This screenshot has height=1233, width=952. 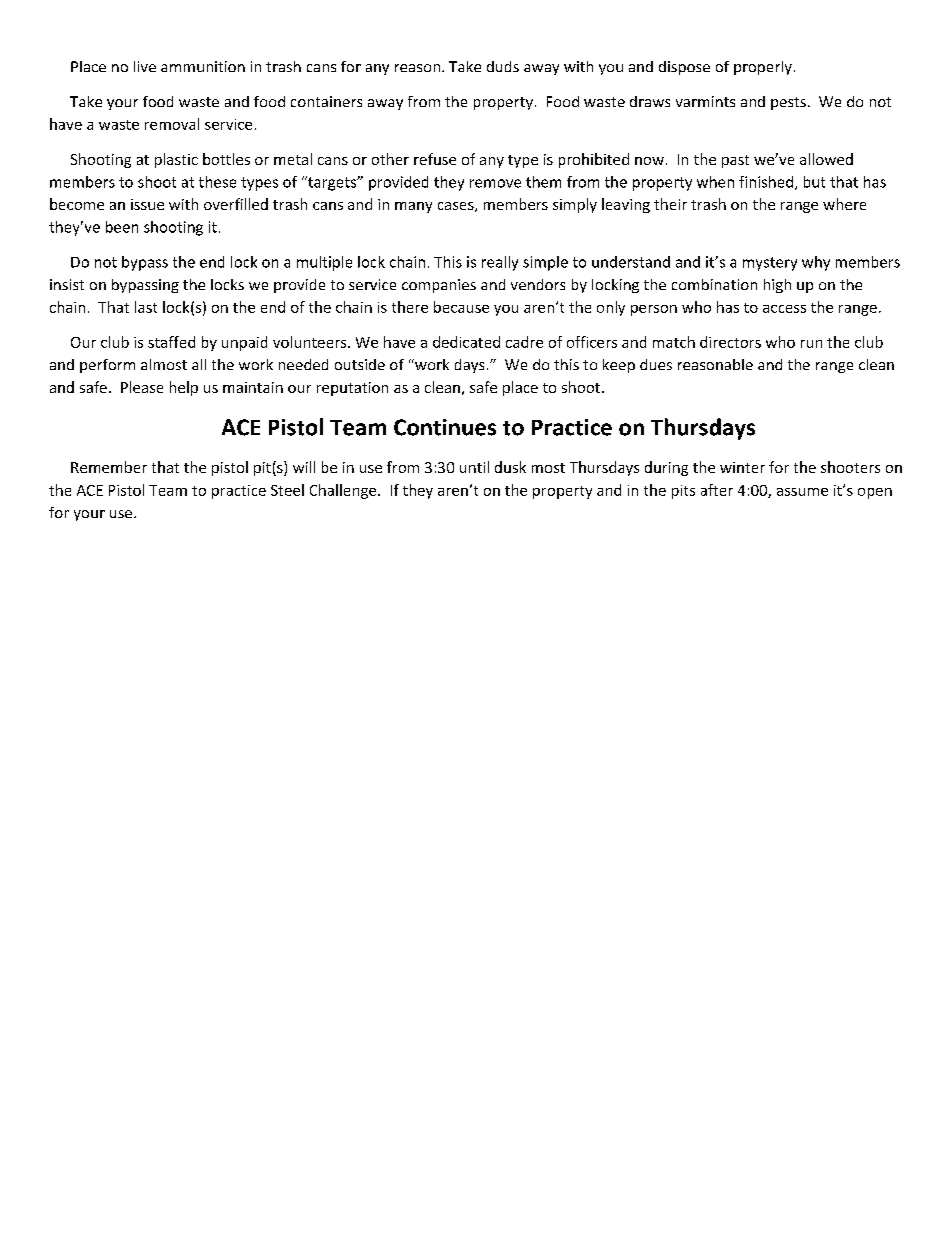 I want to click on insist, so click(x=67, y=284).
